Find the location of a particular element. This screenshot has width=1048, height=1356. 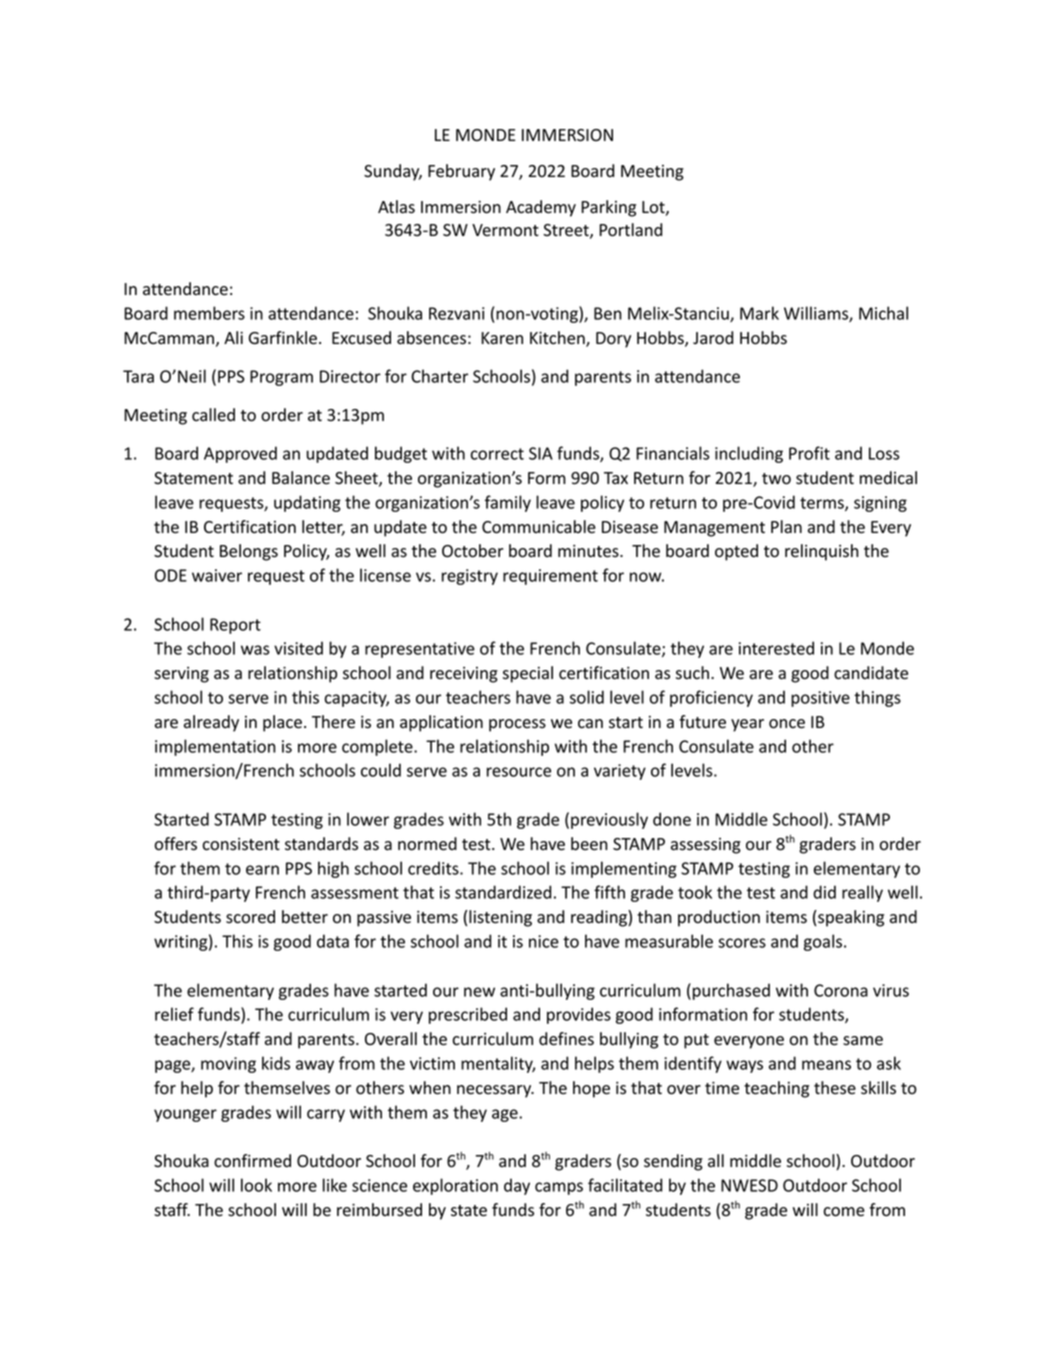

really is located at coordinates (862, 893).
